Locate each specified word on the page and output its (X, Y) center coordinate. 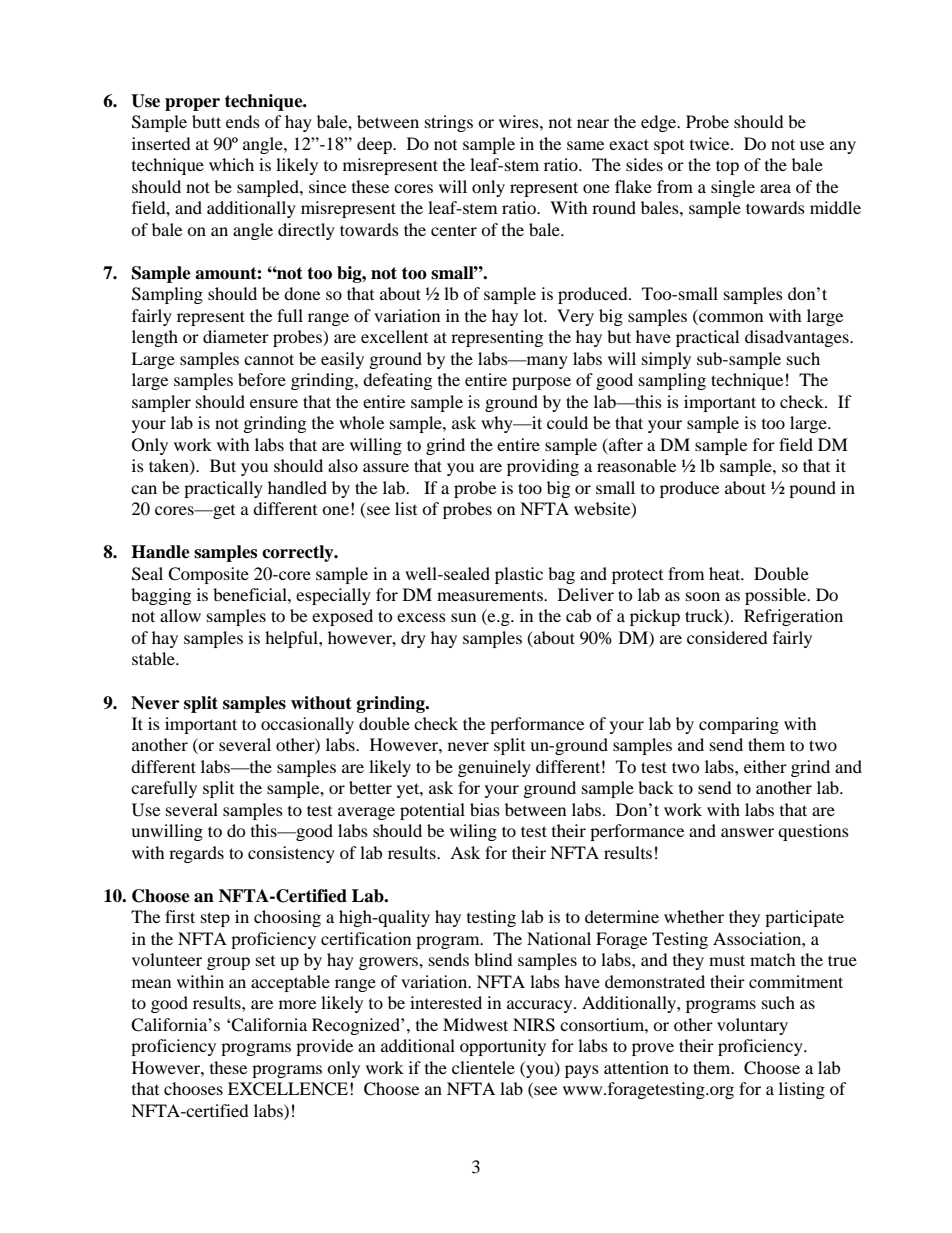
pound (812, 489)
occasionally (307, 725)
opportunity (503, 1047)
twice (711, 143)
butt (206, 121)
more (297, 1004)
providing (543, 467)
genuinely (494, 768)
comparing (739, 725)
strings (449, 123)
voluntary (752, 1026)
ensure (274, 403)
